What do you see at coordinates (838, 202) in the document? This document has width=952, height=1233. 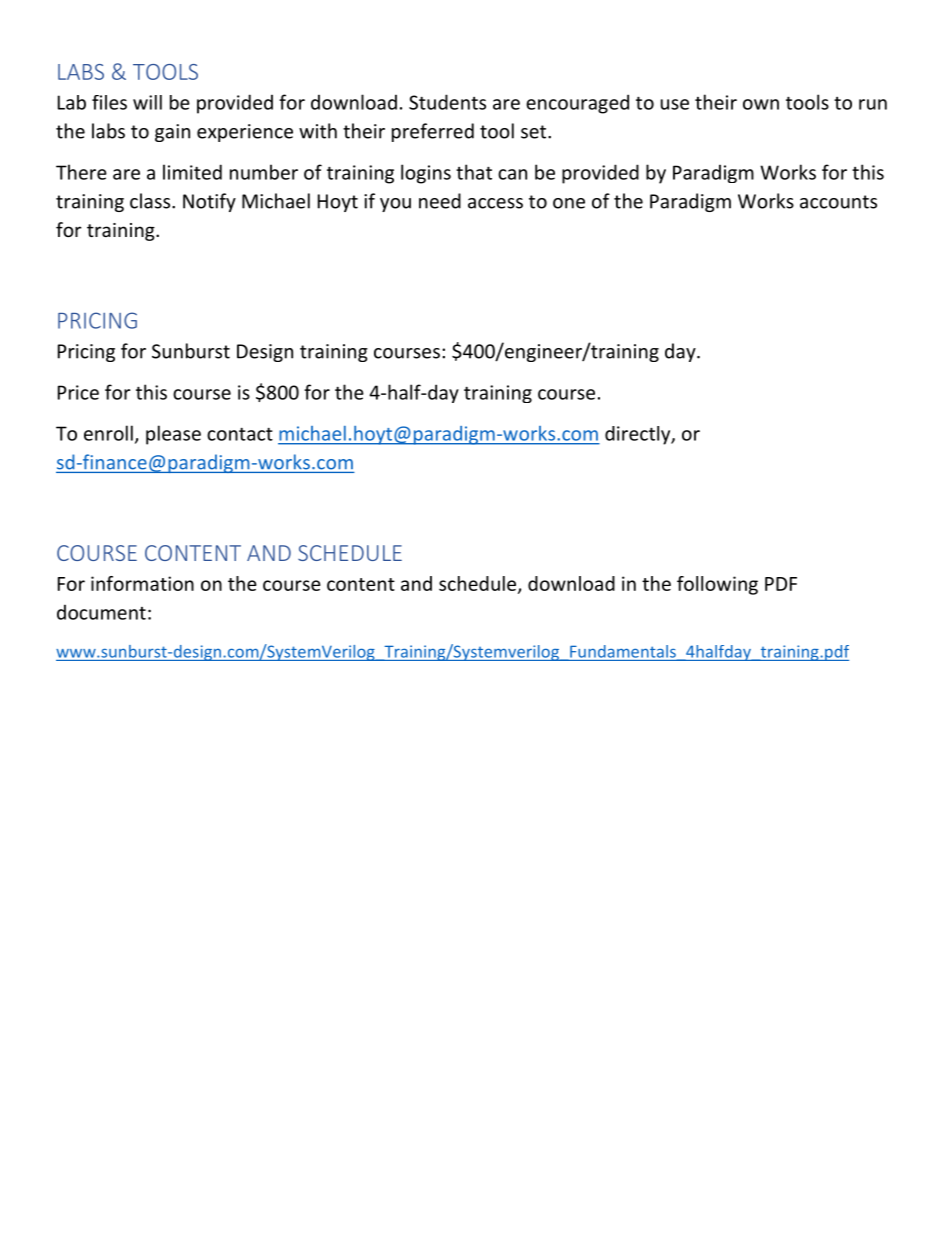 I see `accounts` at bounding box center [838, 202].
